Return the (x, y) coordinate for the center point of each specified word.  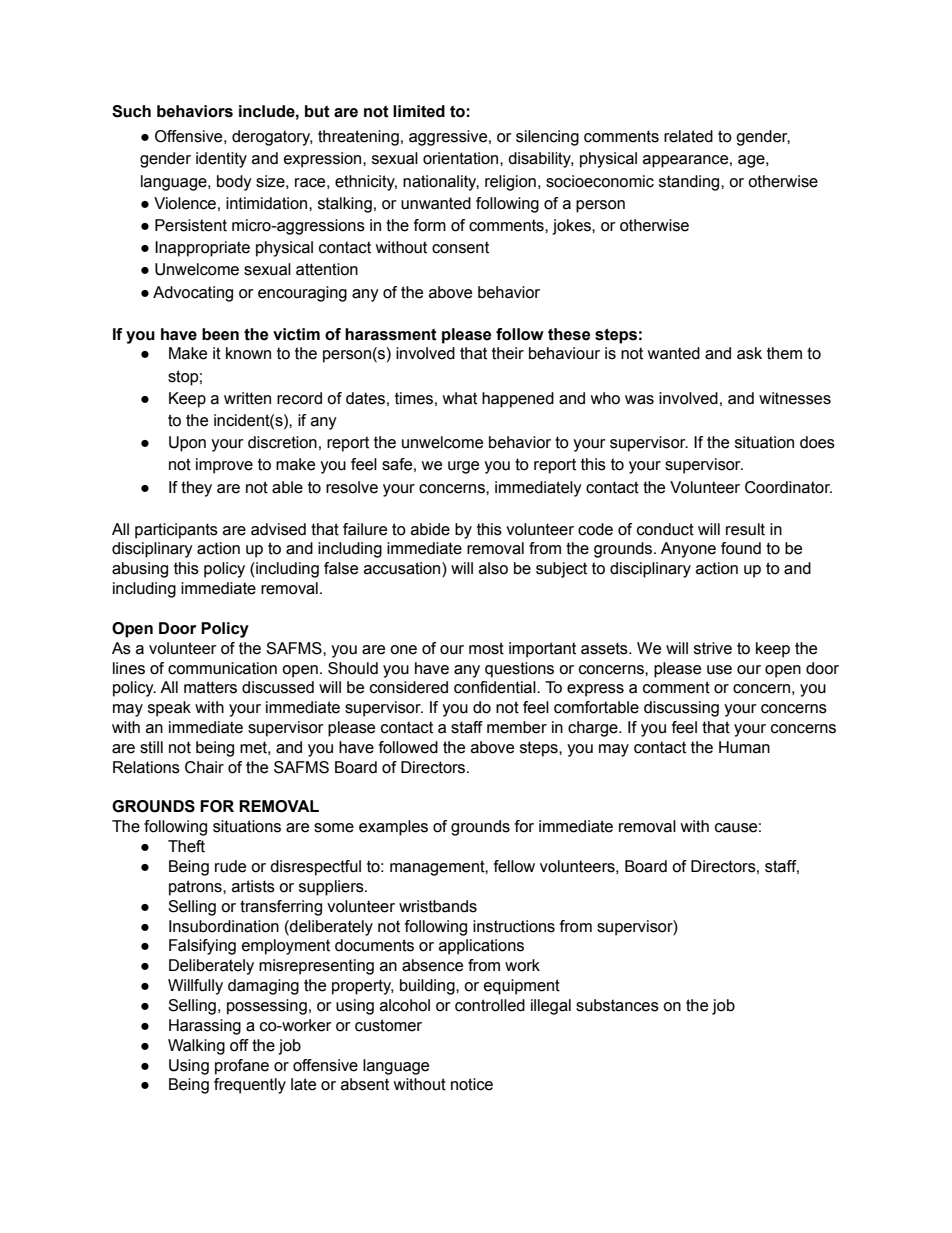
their (508, 353)
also (493, 568)
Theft (186, 846)
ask (749, 353)
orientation (462, 158)
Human (744, 747)
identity (221, 160)
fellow (514, 866)
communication (222, 668)
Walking (196, 1047)
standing (690, 183)
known (248, 353)
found (741, 548)
